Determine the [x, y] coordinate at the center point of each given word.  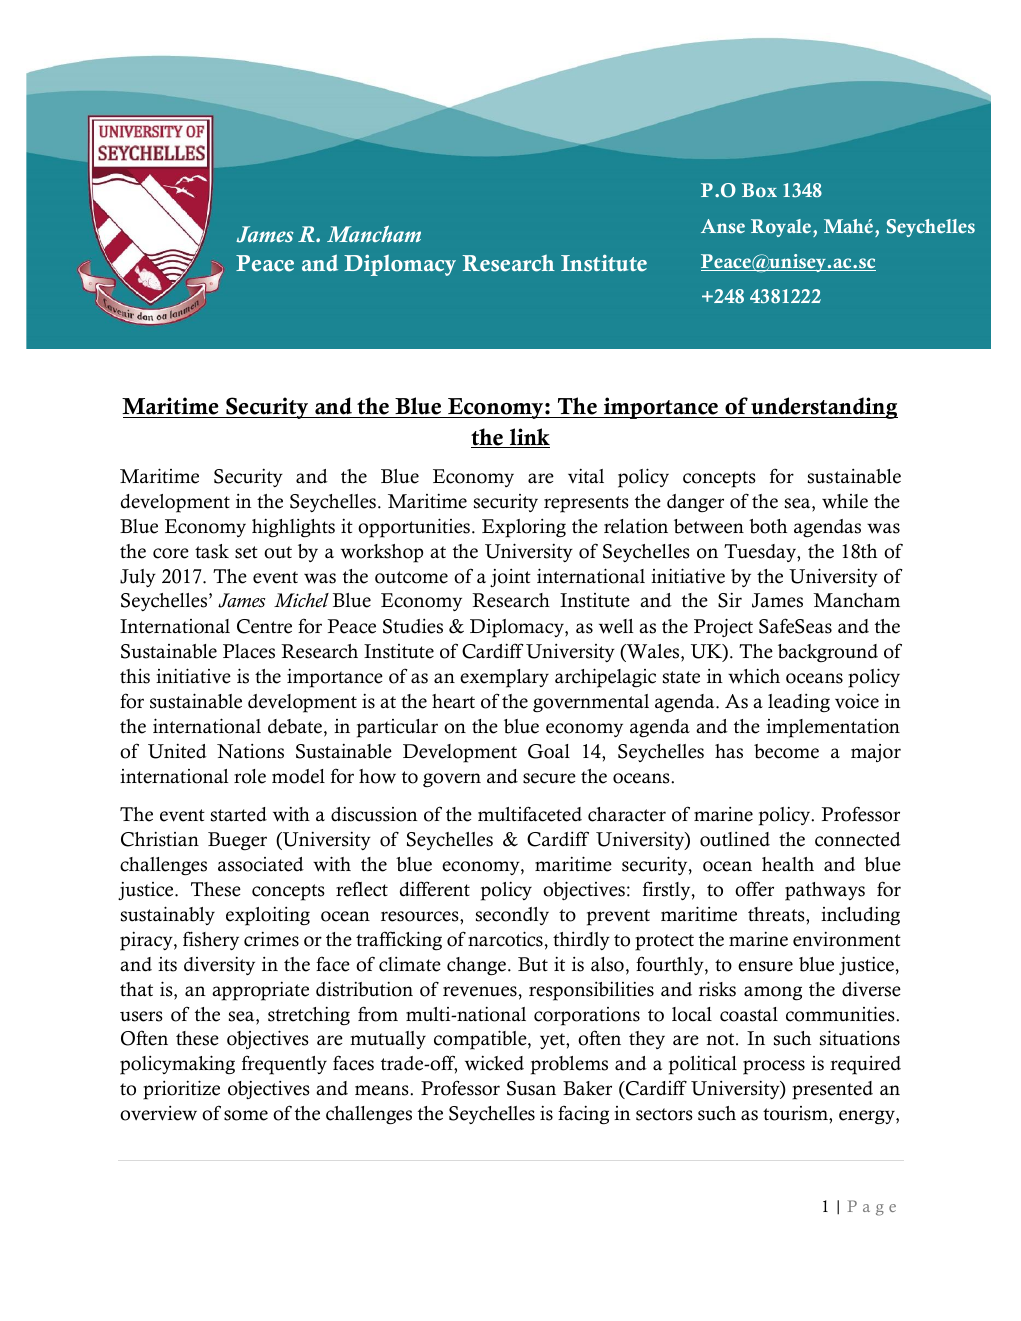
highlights [293, 527]
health [788, 864]
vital [586, 476]
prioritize [181, 1090]
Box [759, 190]
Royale [782, 228]
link [528, 438]
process [774, 1067]
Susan [531, 1088]
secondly [512, 916]
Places [249, 651]
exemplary [504, 678]
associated [261, 864]
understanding [823, 408]
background [828, 653]
